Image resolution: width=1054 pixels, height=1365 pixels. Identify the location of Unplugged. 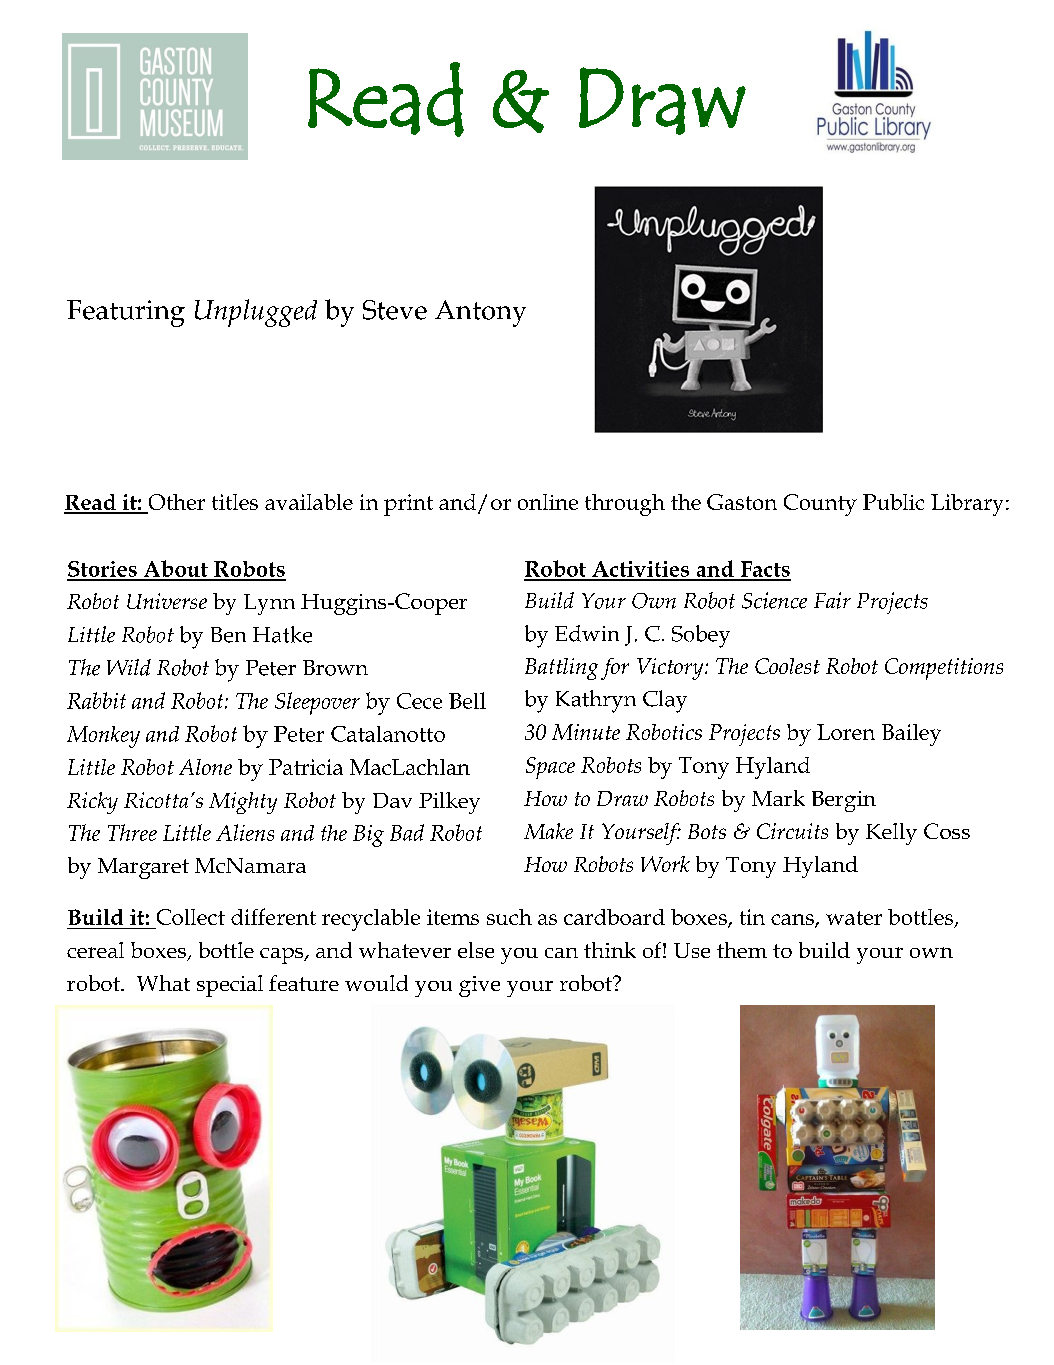
(256, 313).
